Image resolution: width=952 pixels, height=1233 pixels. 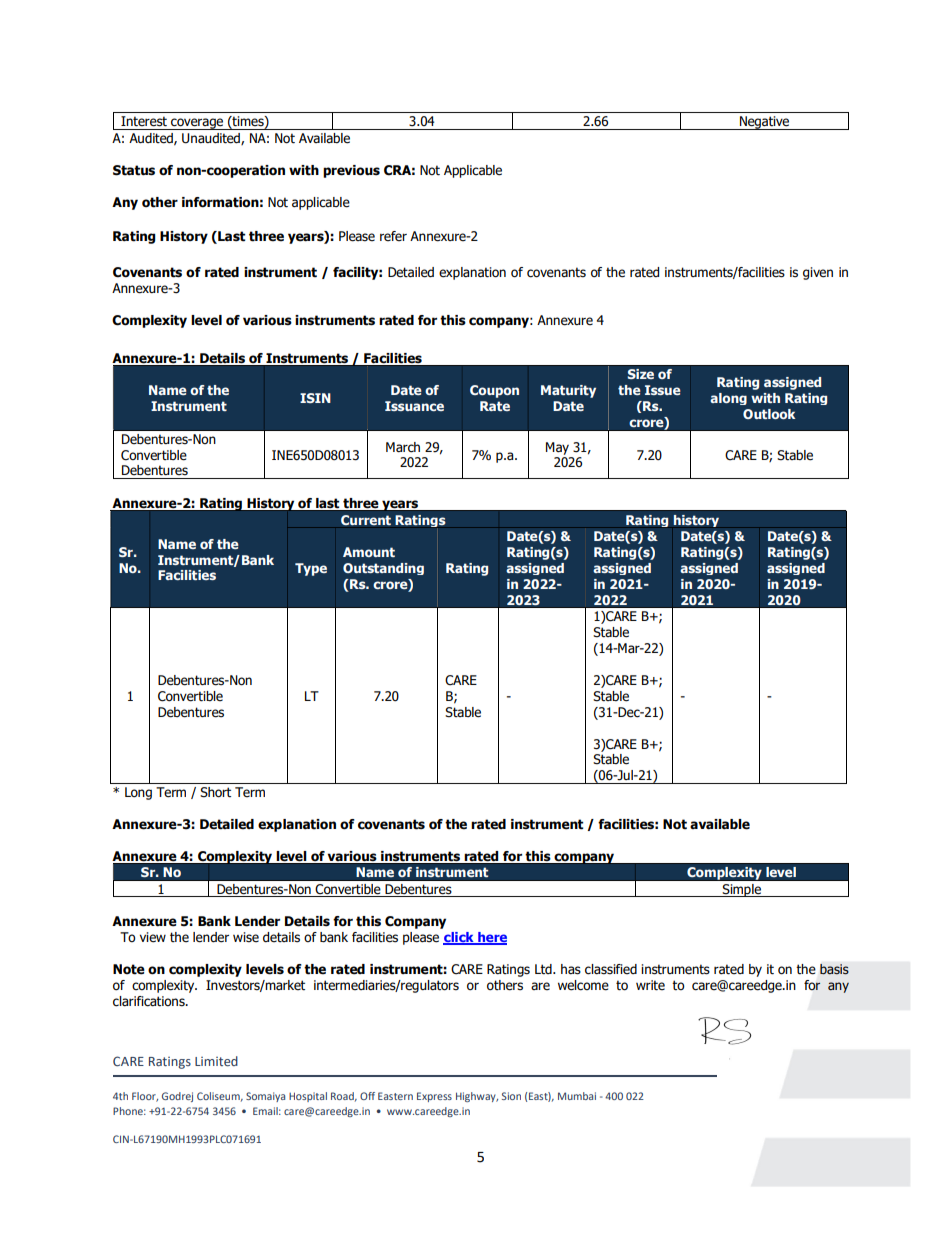 What do you see at coordinates (351, 171) in the page?
I see `previous` at bounding box center [351, 171].
